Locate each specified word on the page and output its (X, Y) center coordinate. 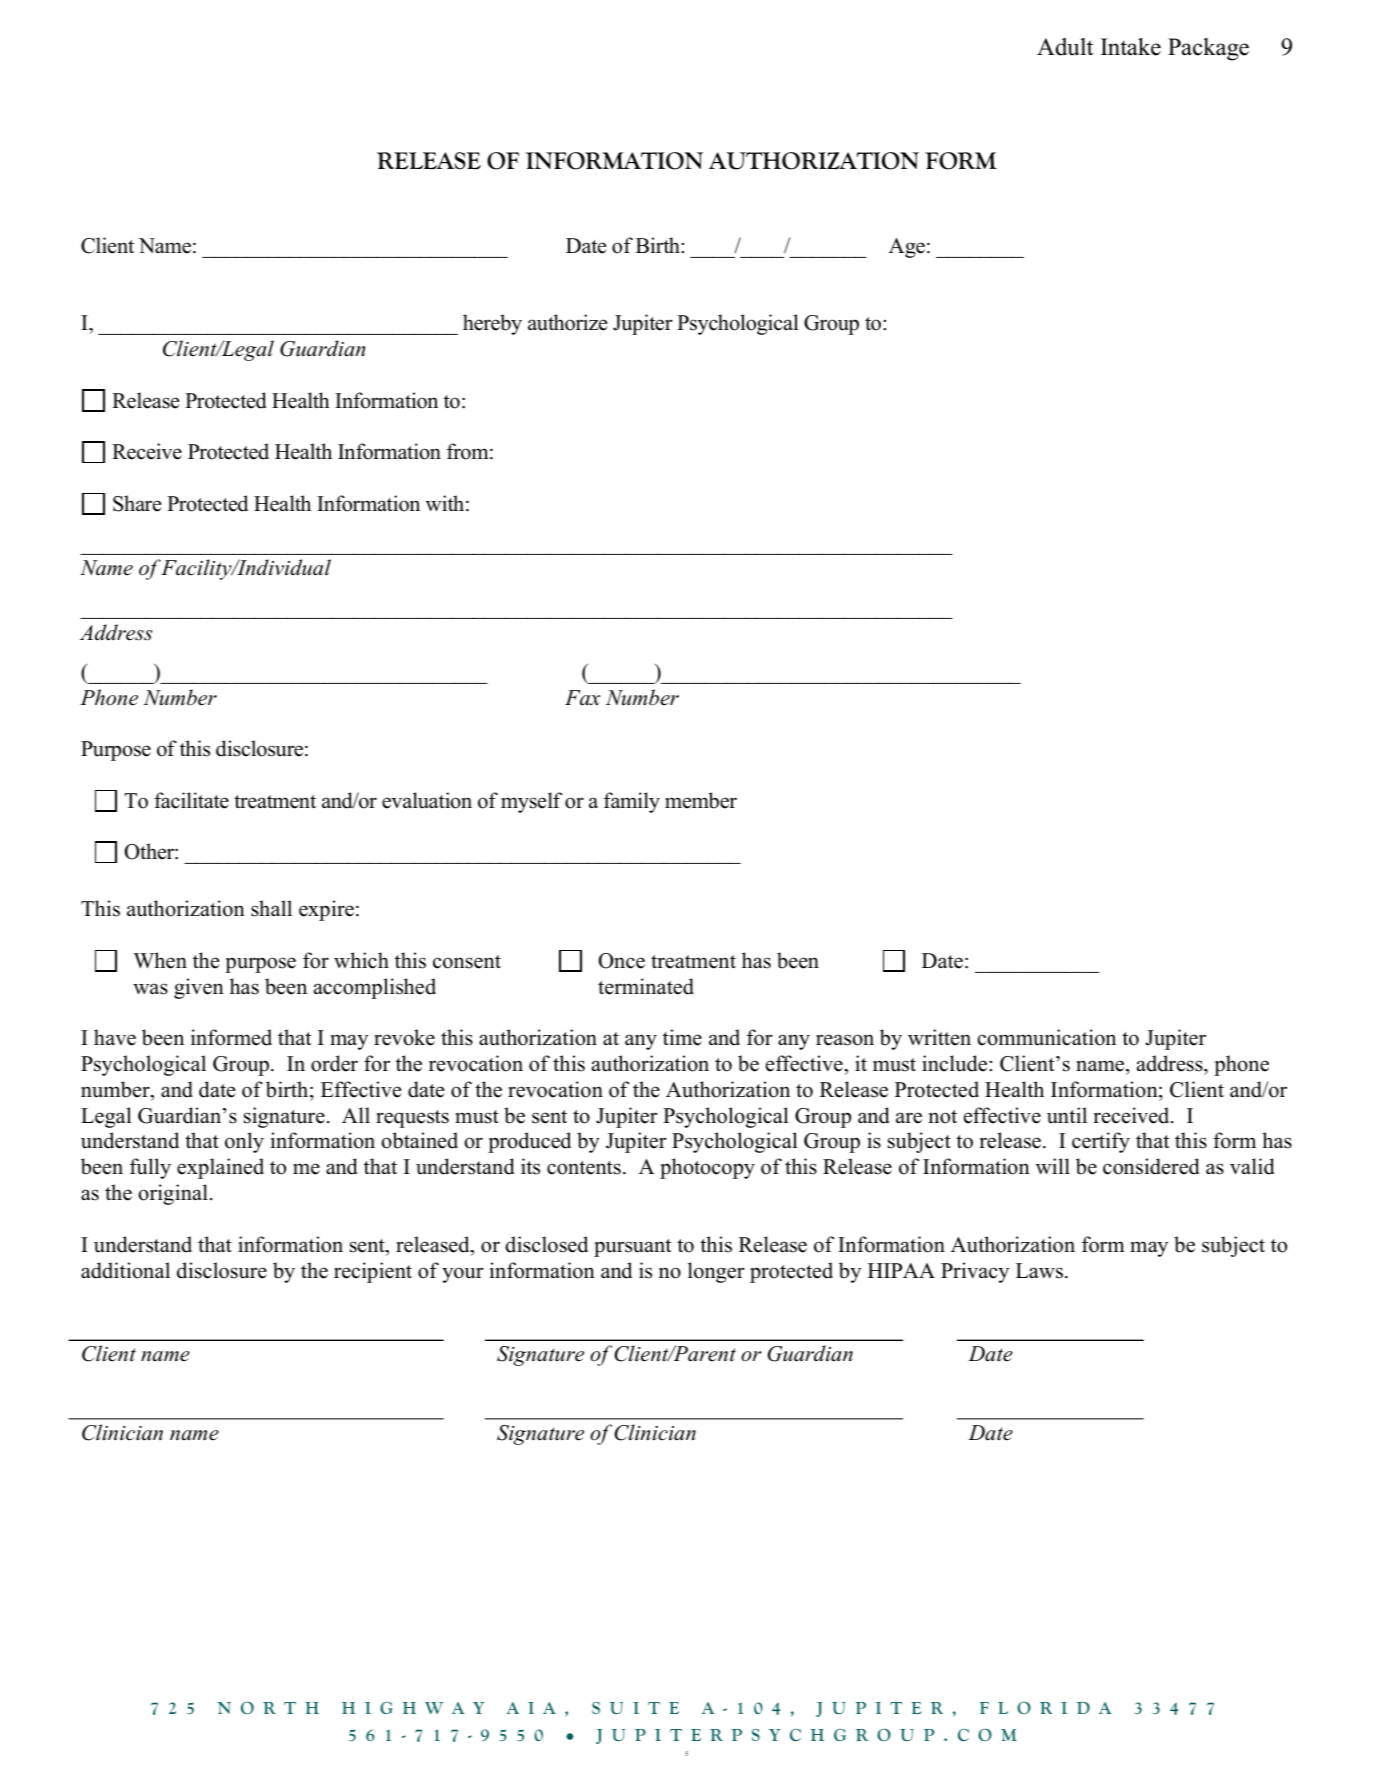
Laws (1039, 1271)
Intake (1131, 47)
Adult (1065, 47)
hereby (492, 324)
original (173, 1194)
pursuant (633, 1248)
